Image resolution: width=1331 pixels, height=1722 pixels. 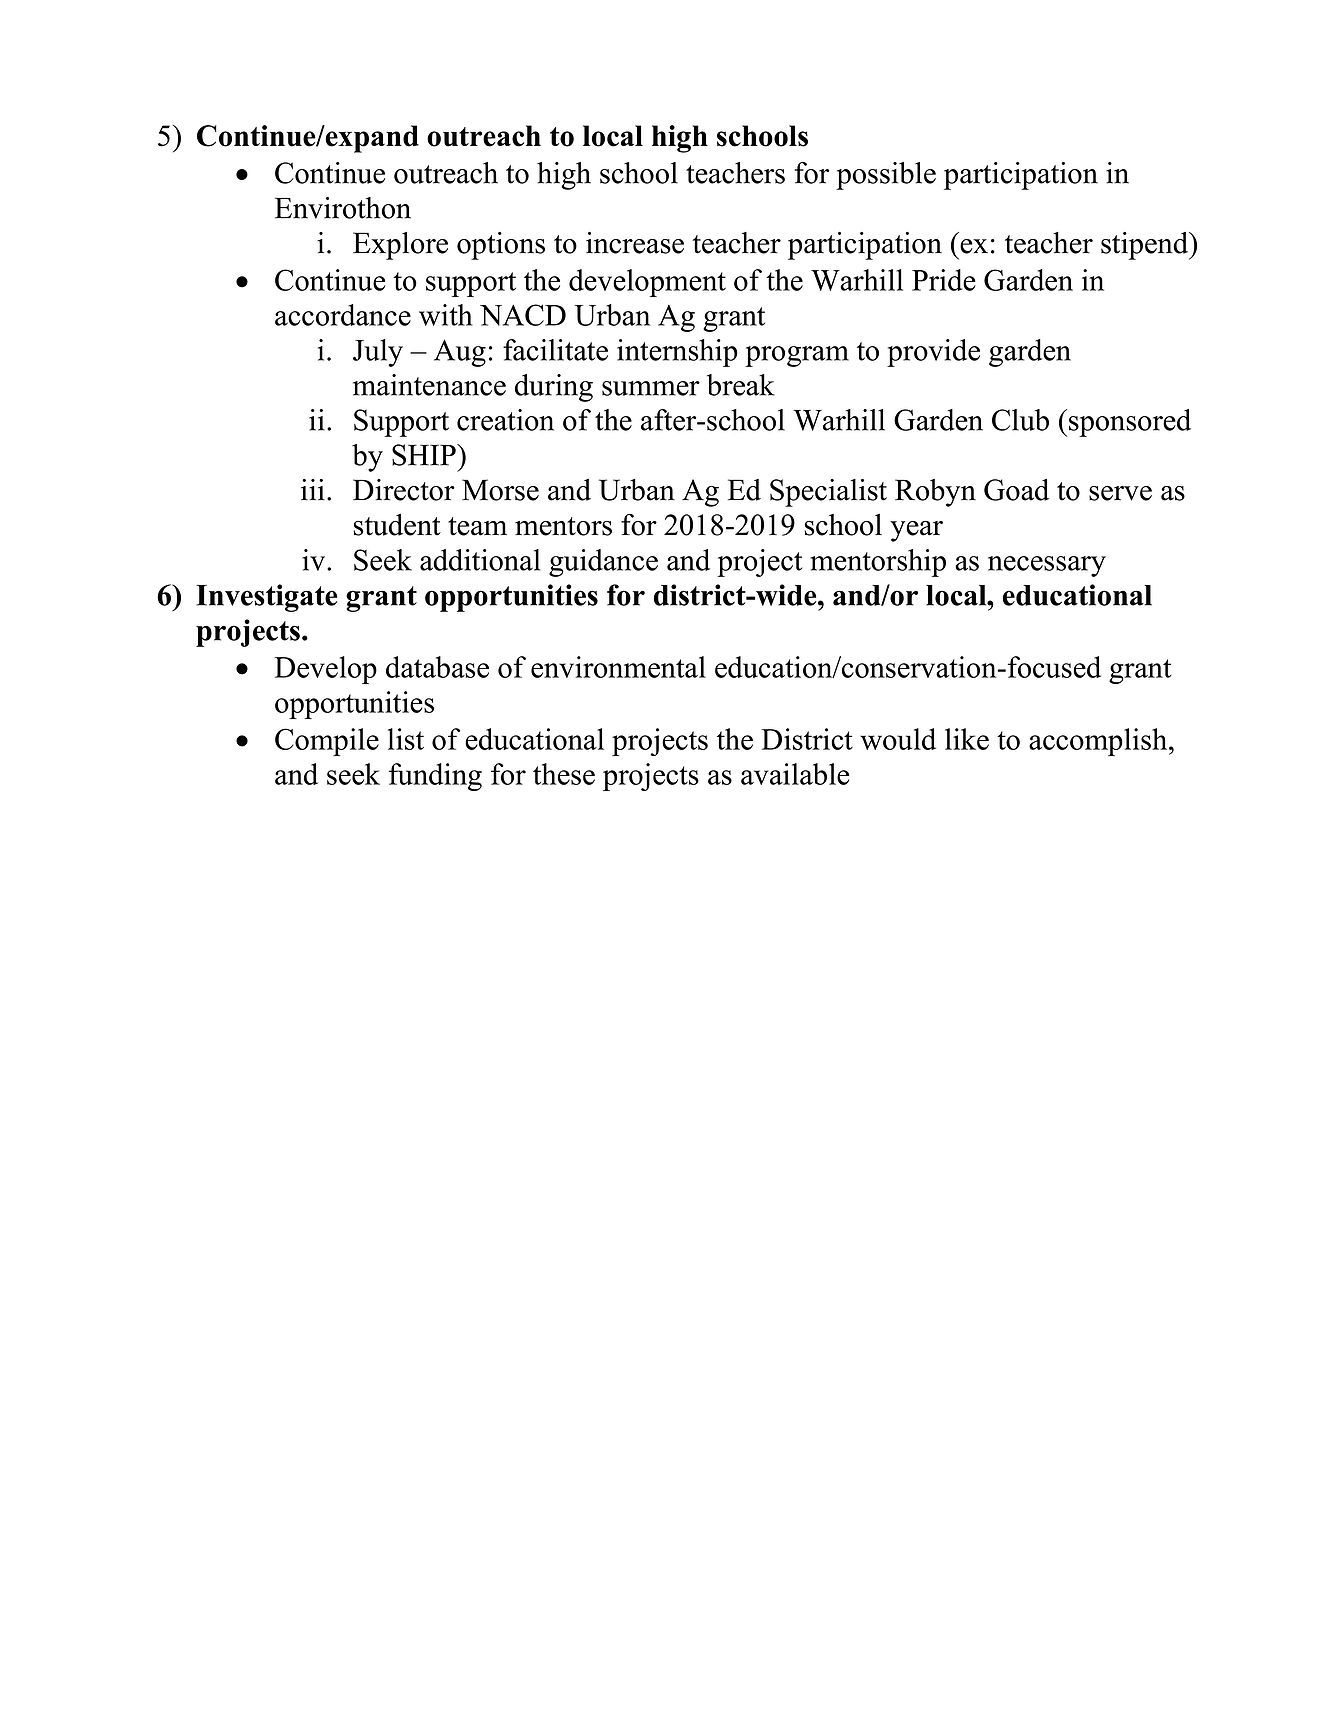 I want to click on July, so click(x=378, y=353).
